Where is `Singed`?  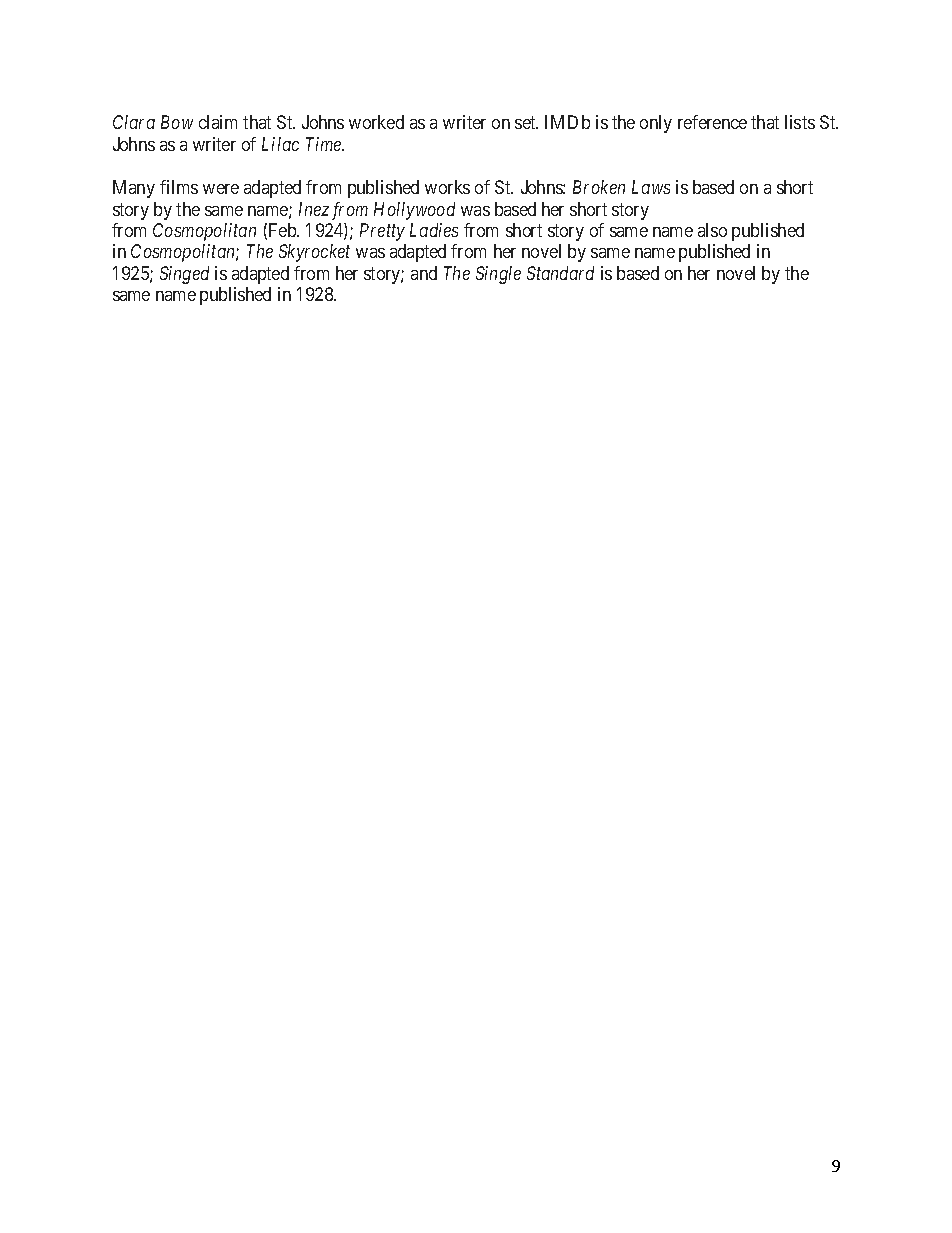 Singed is located at coordinates (184, 275).
